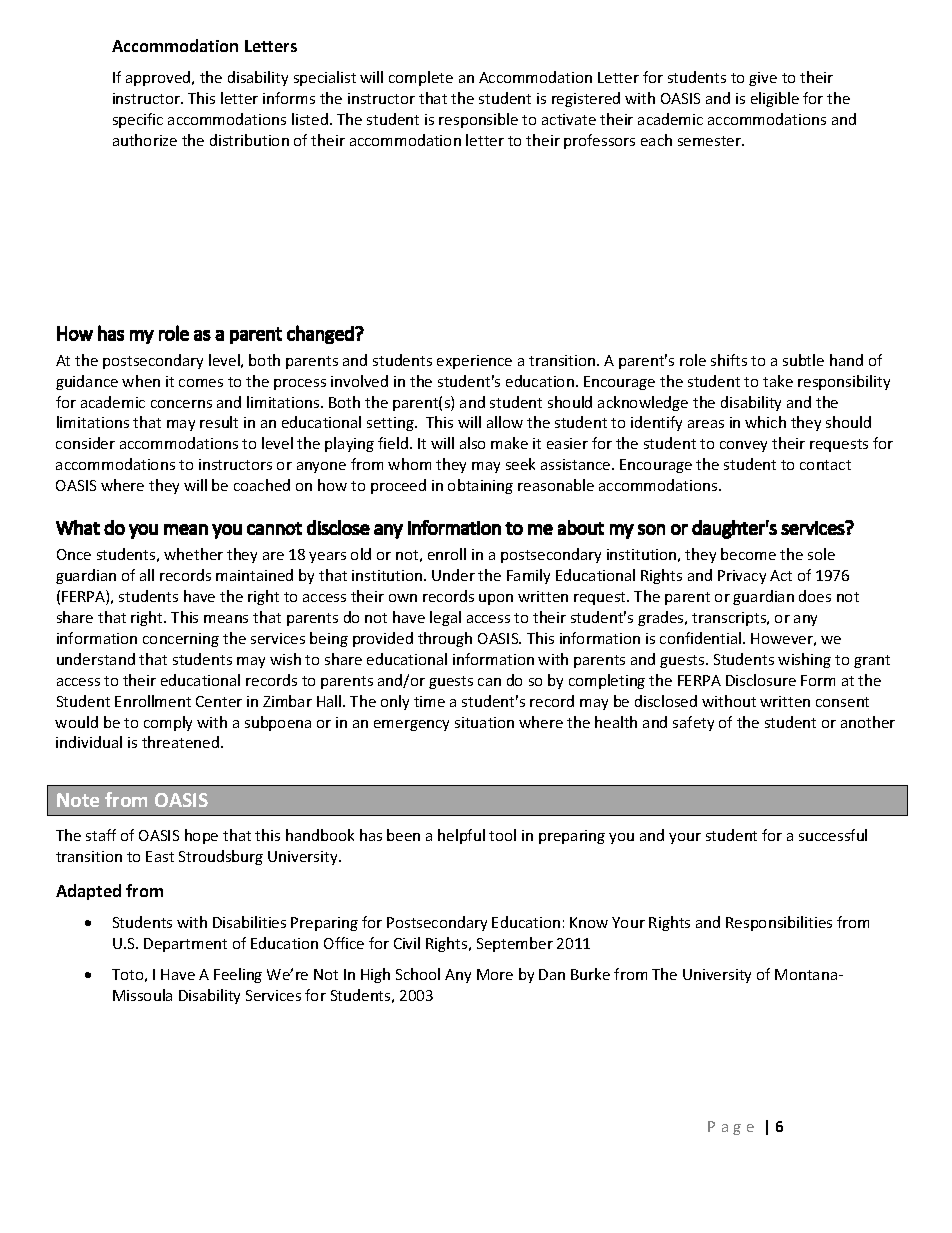 This image has height=1233, width=952. What do you see at coordinates (478, 120) in the image?
I see `responsible` at bounding box center [478, 120].
